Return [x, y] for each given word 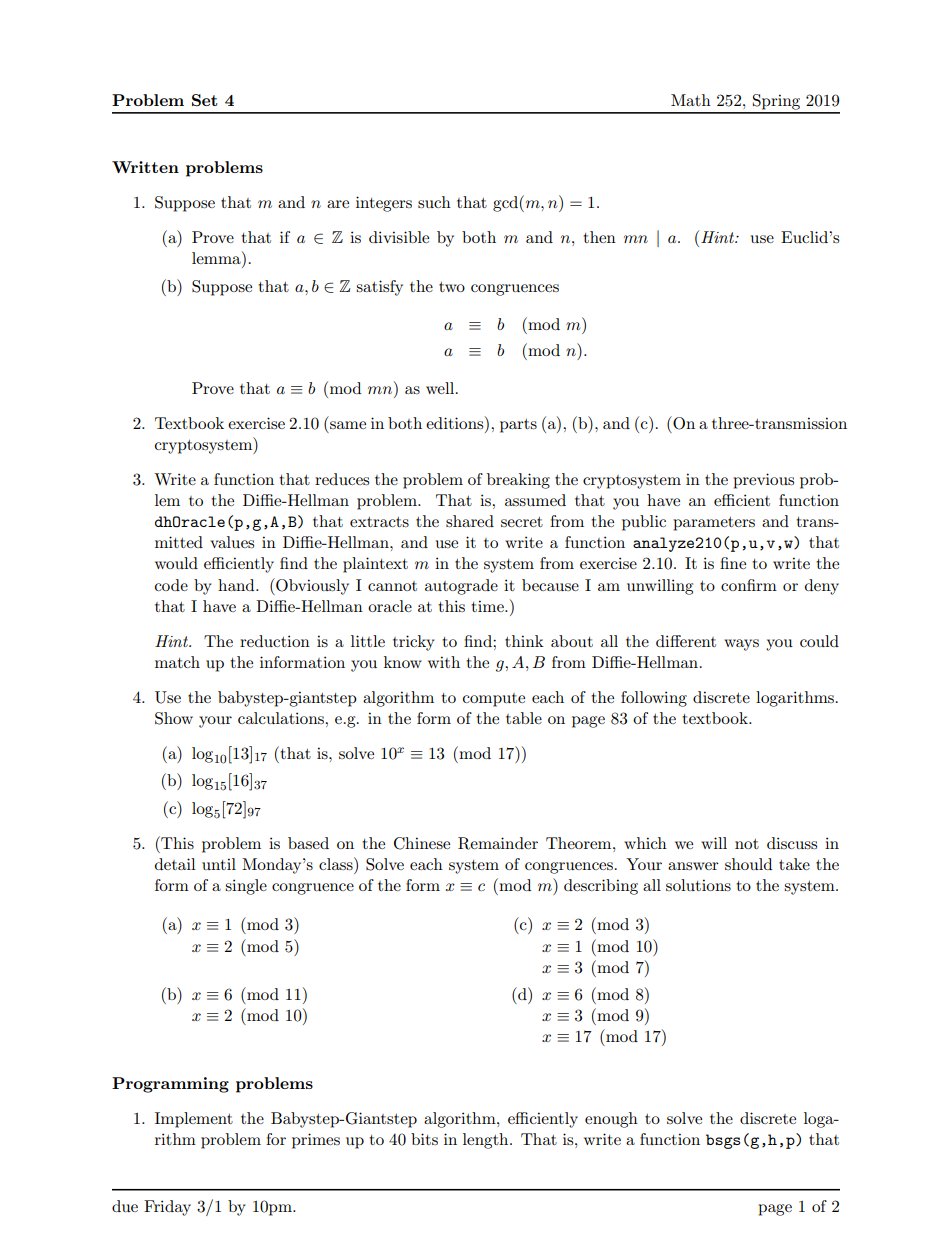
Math [691, 100]
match [177, 662]
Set [205, 100]
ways [741, 645]
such [434, 202]
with [444, 662]
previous [763, 481]
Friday [167, 1208]
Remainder [498, 843]
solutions [698, 885]
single [246, 887]
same [348, 425]
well [441, 388]
